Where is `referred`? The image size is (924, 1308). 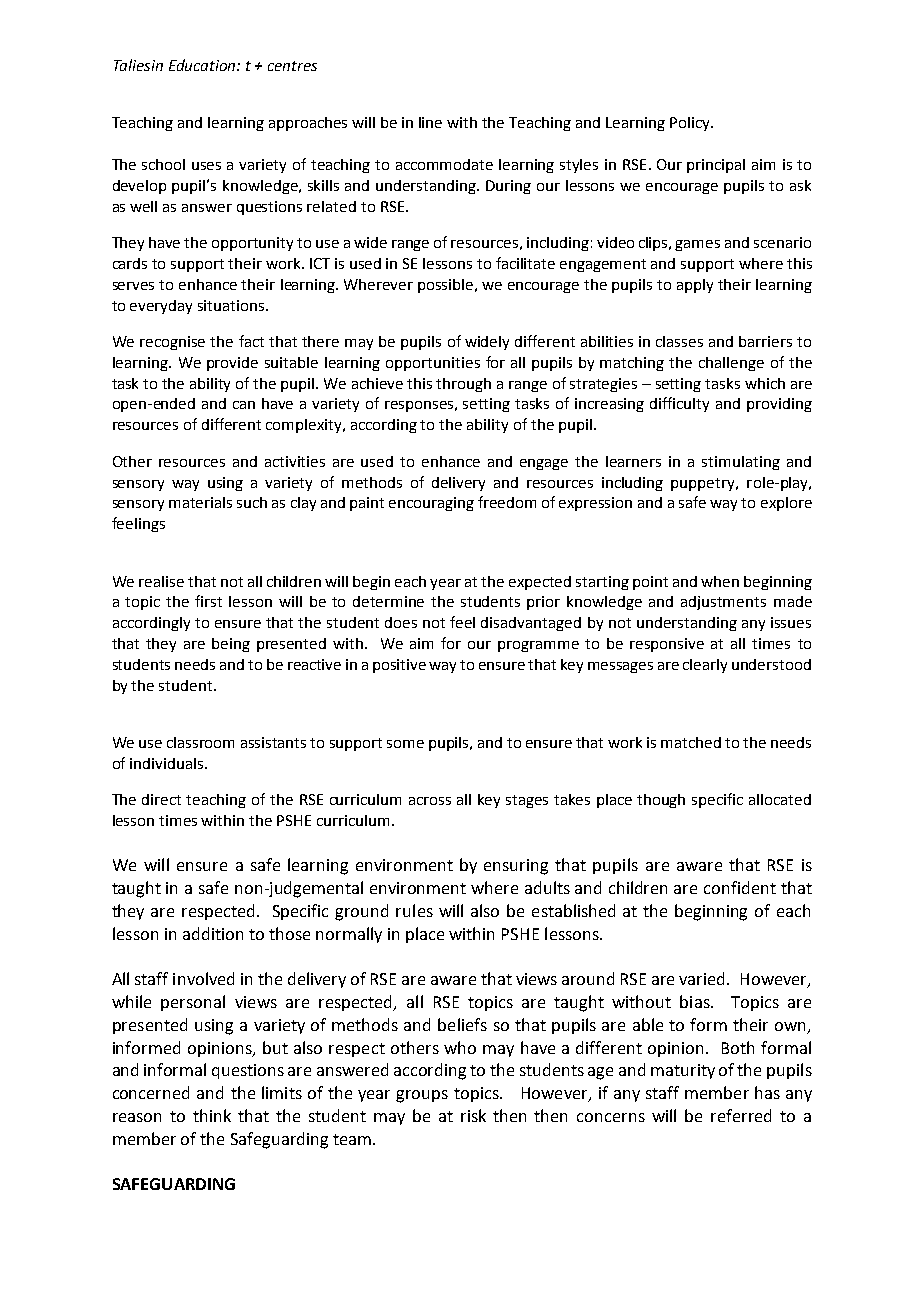
referred is located at coordinates (741, 1115).
